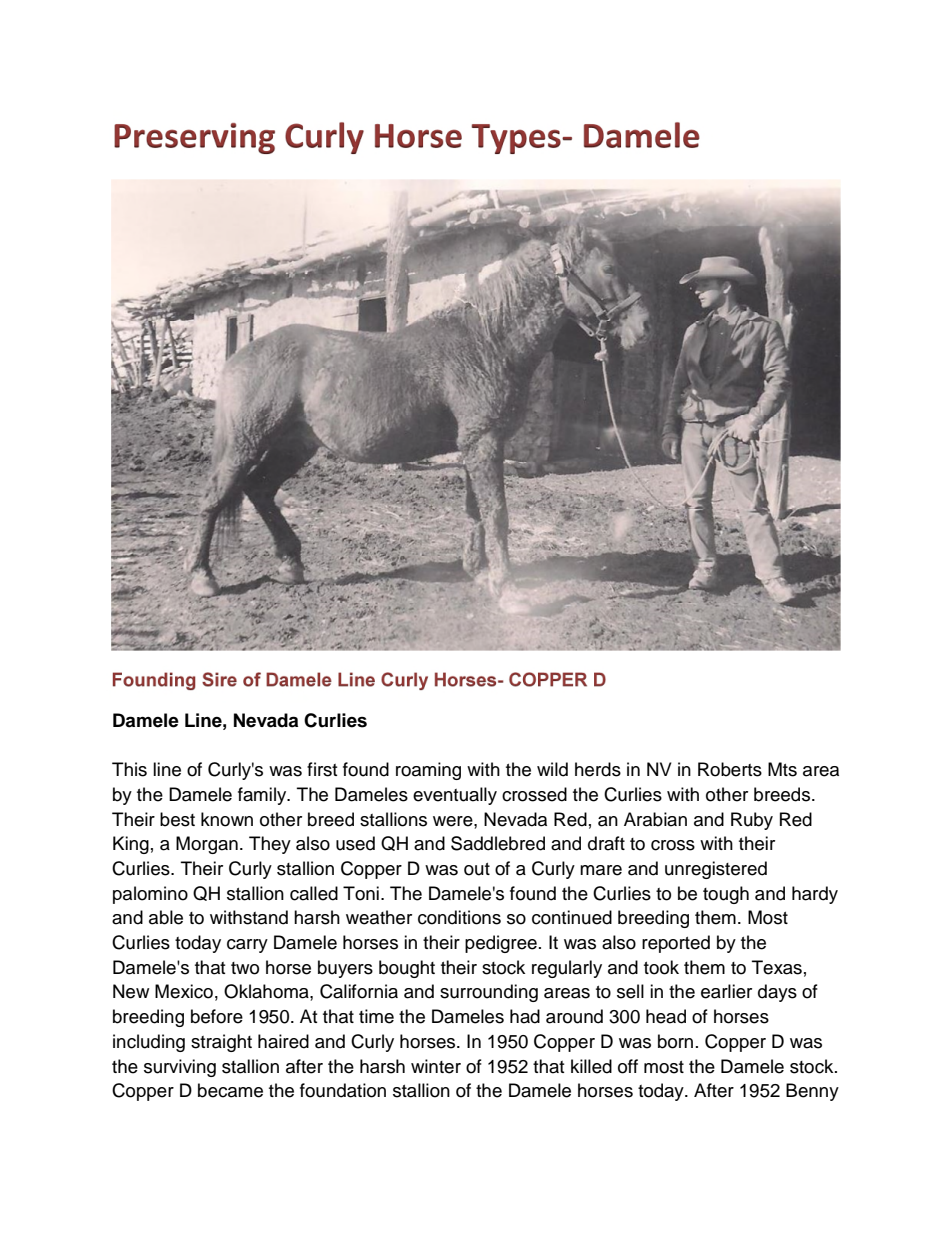 The image size is (952, 1233). I want to click on Sire, so click(219, 679).
